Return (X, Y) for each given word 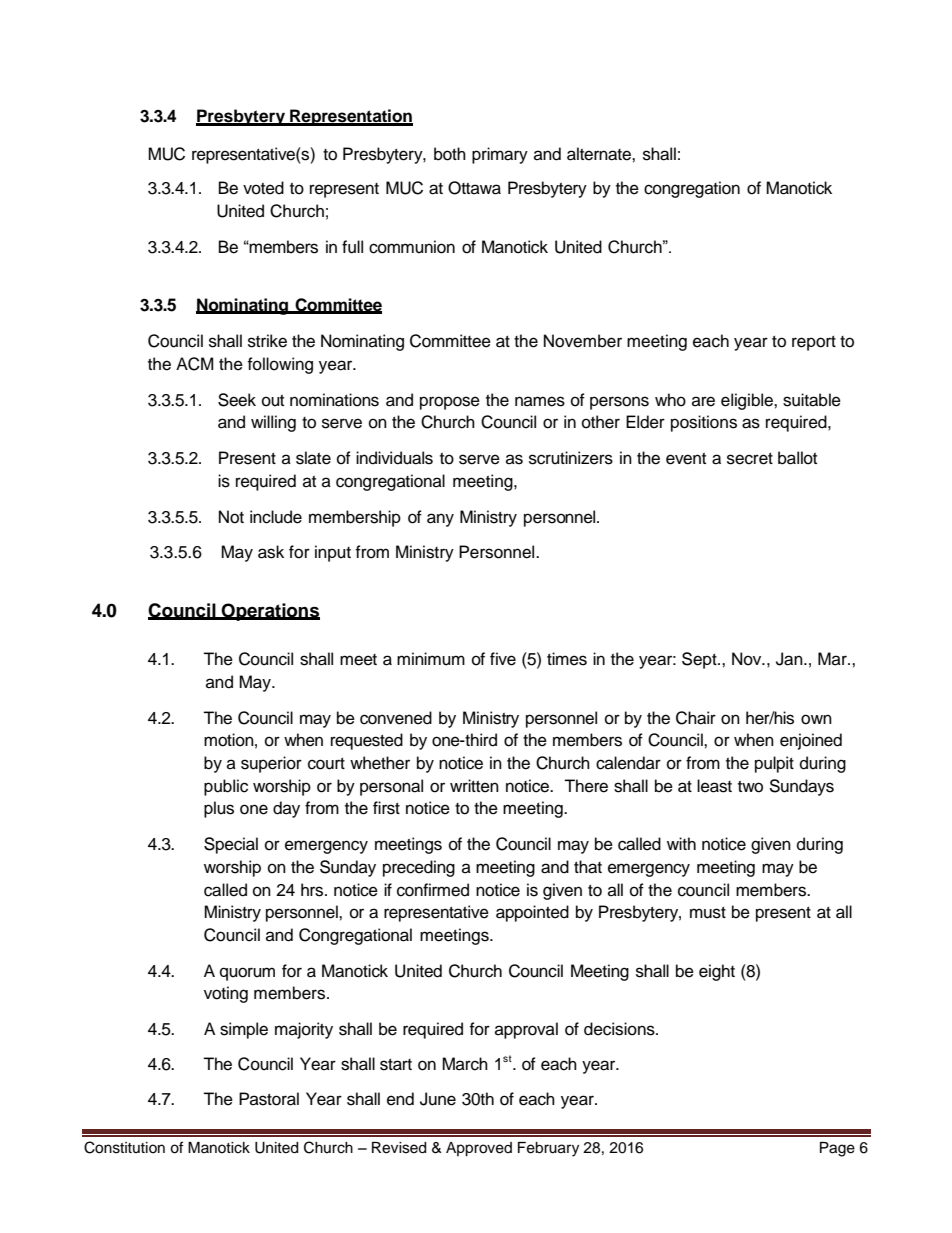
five (503, 659)
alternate (600, 154)
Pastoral (269, 1099)
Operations (270, 612)
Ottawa (474, 188)
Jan (790, 659)
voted (263, 188)
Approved (479, 1149)
